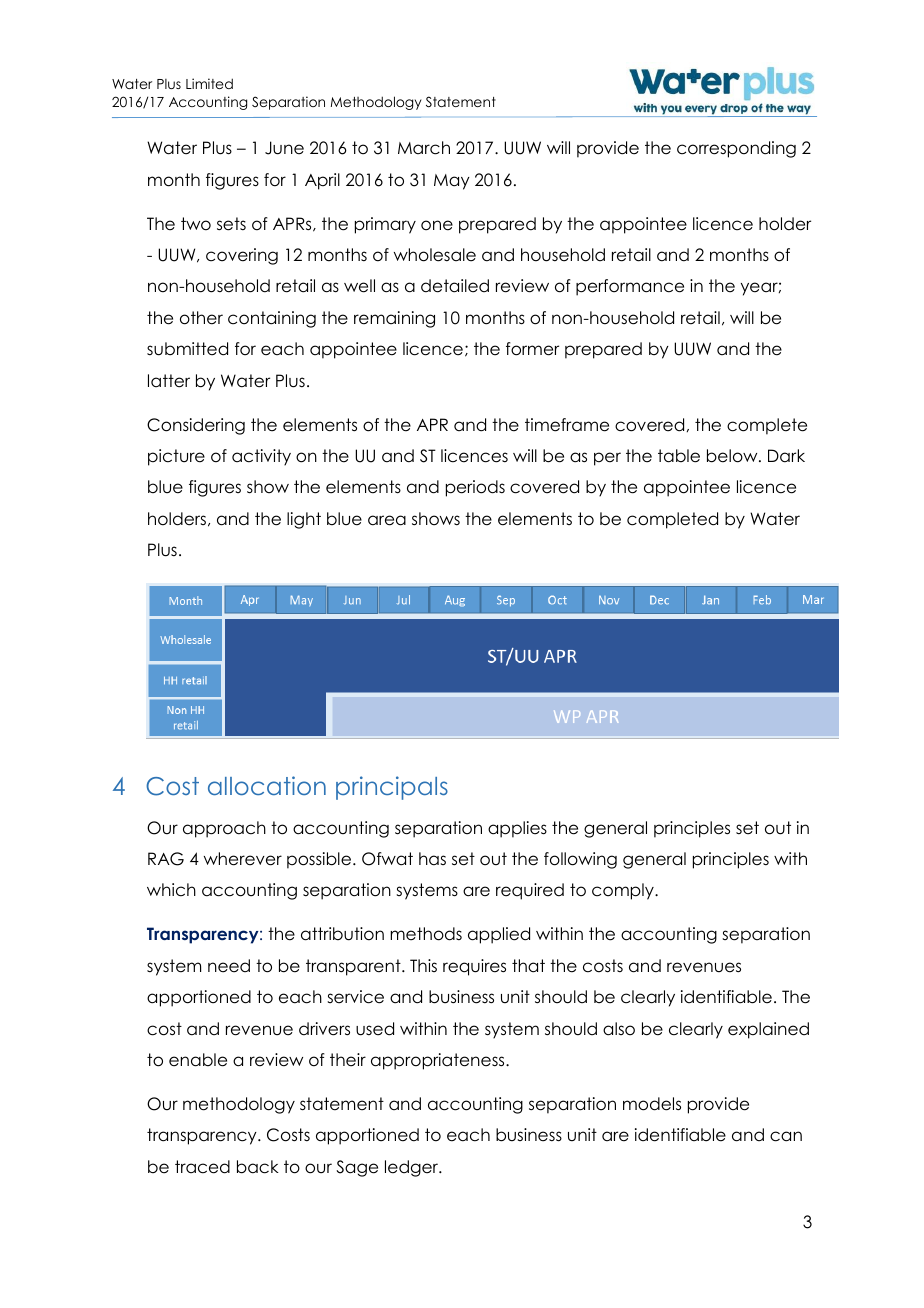 The image size is (924, 1308). I want to click on former, so click(532, 349).
